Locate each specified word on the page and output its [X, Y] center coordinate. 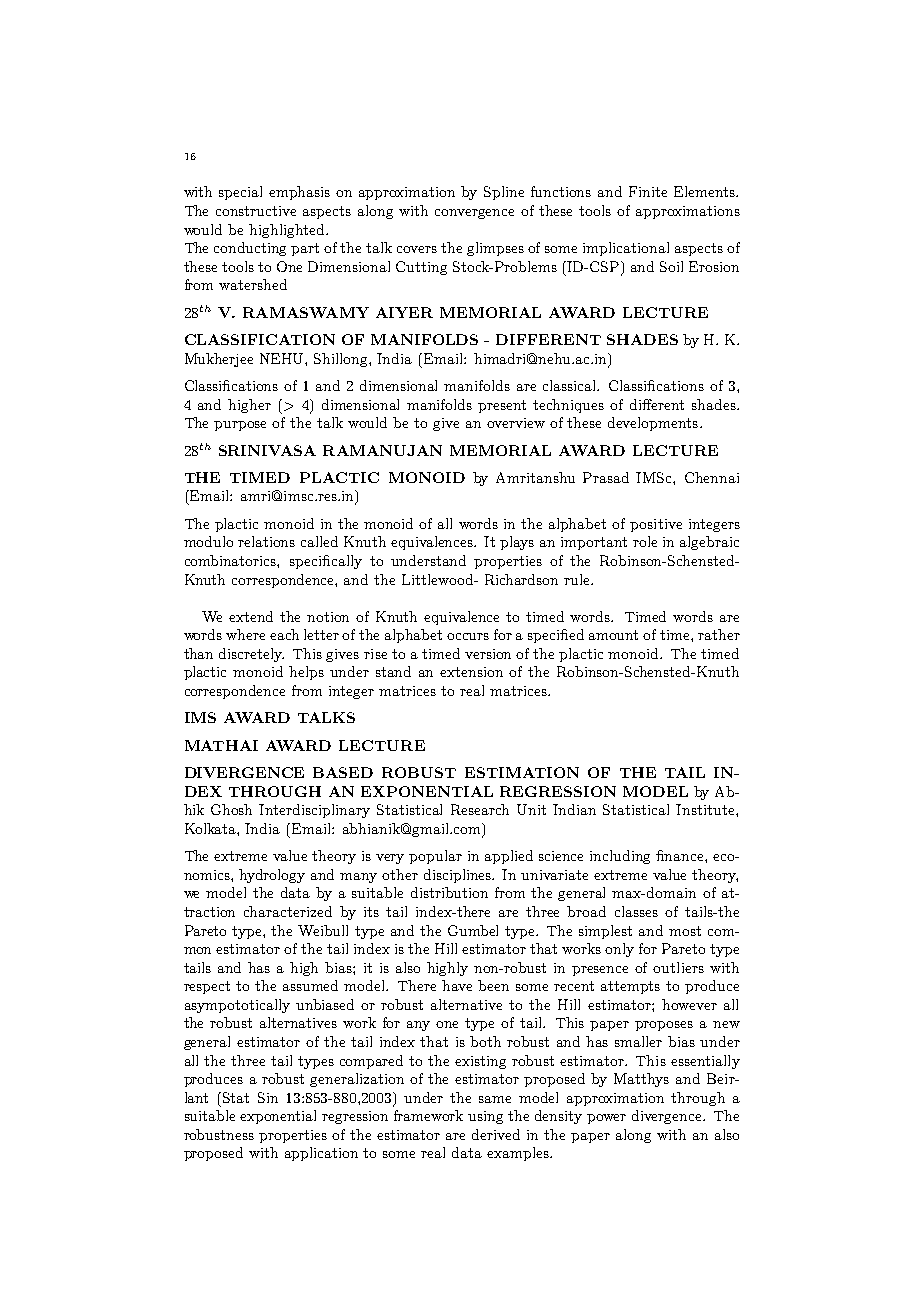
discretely [251, 655]
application [321, 1154]
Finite [648, 191]
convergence [474, 214]
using [485, 1117]
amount [613, 635]
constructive [256, 211]
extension [471, 672]
